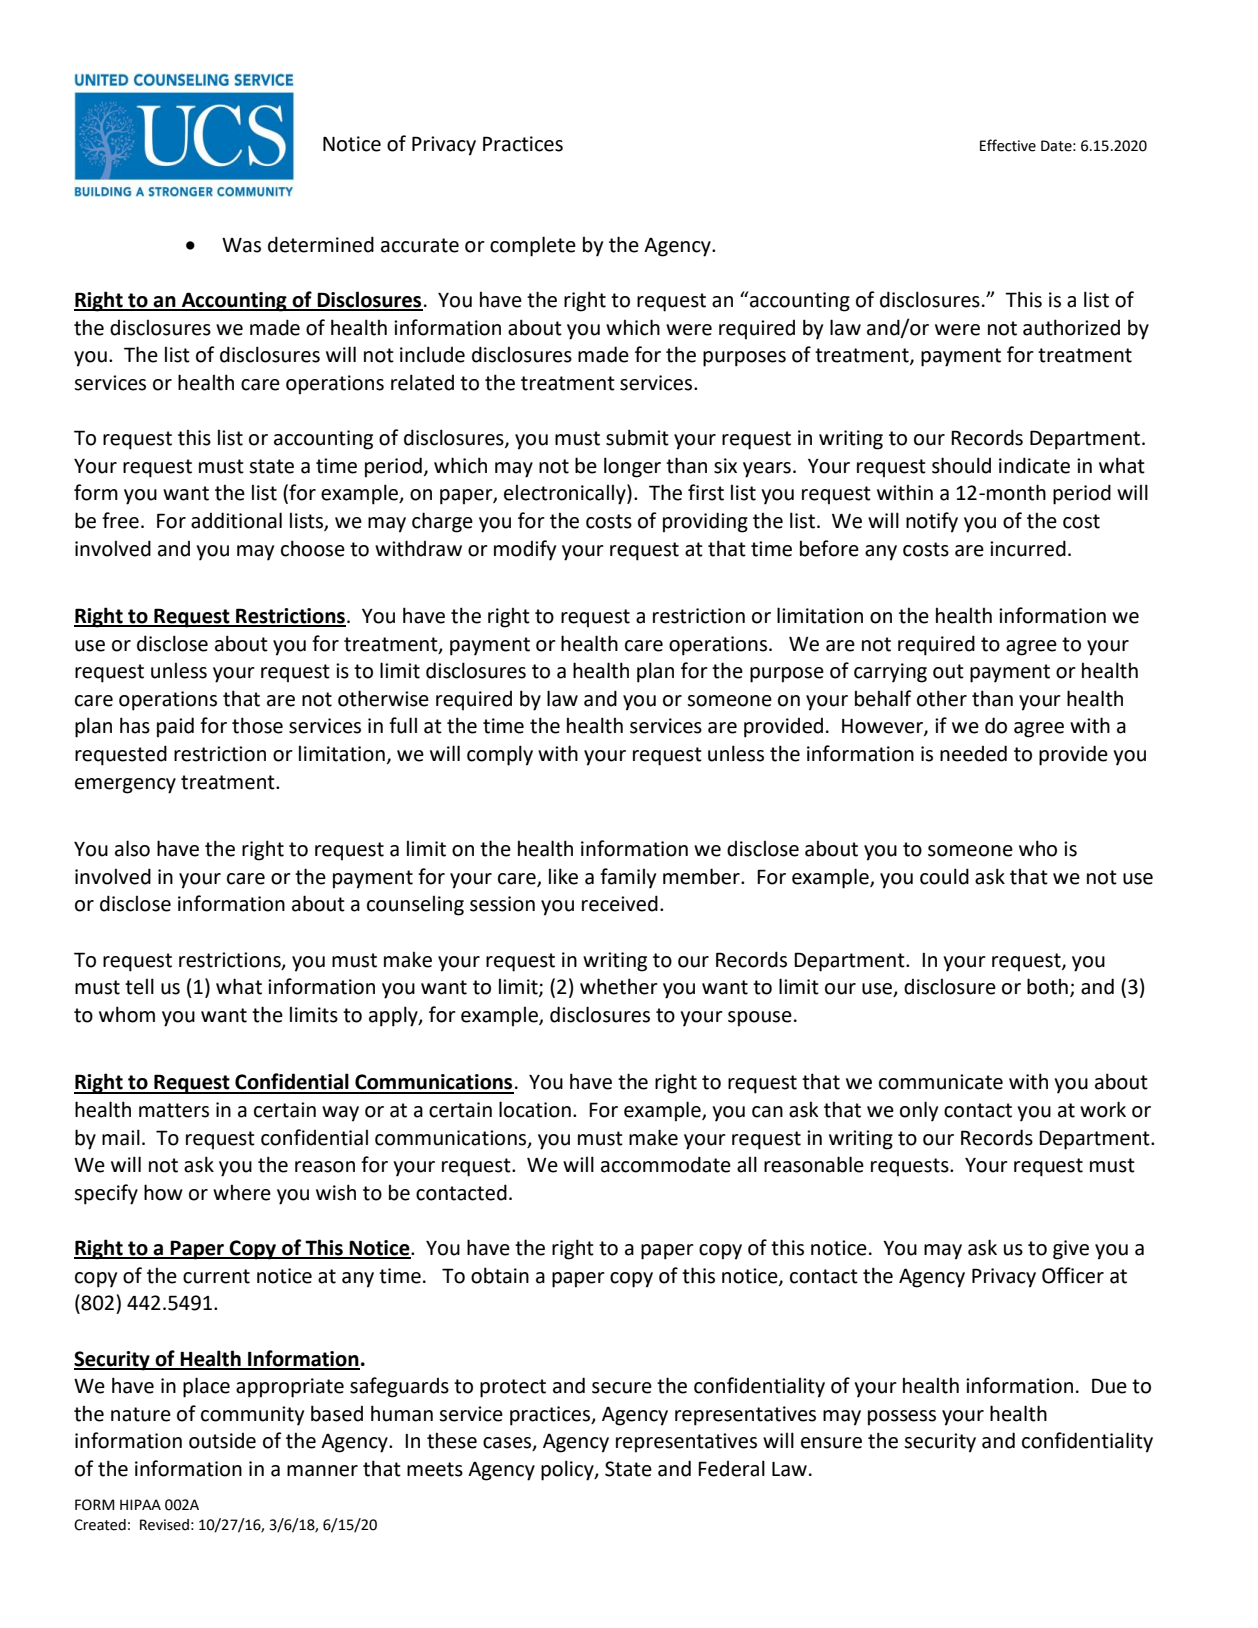 The width and height of the page is (1258, 1628). Describe the element at coordinates (628, 878) in the page. I see `family` at that location.
